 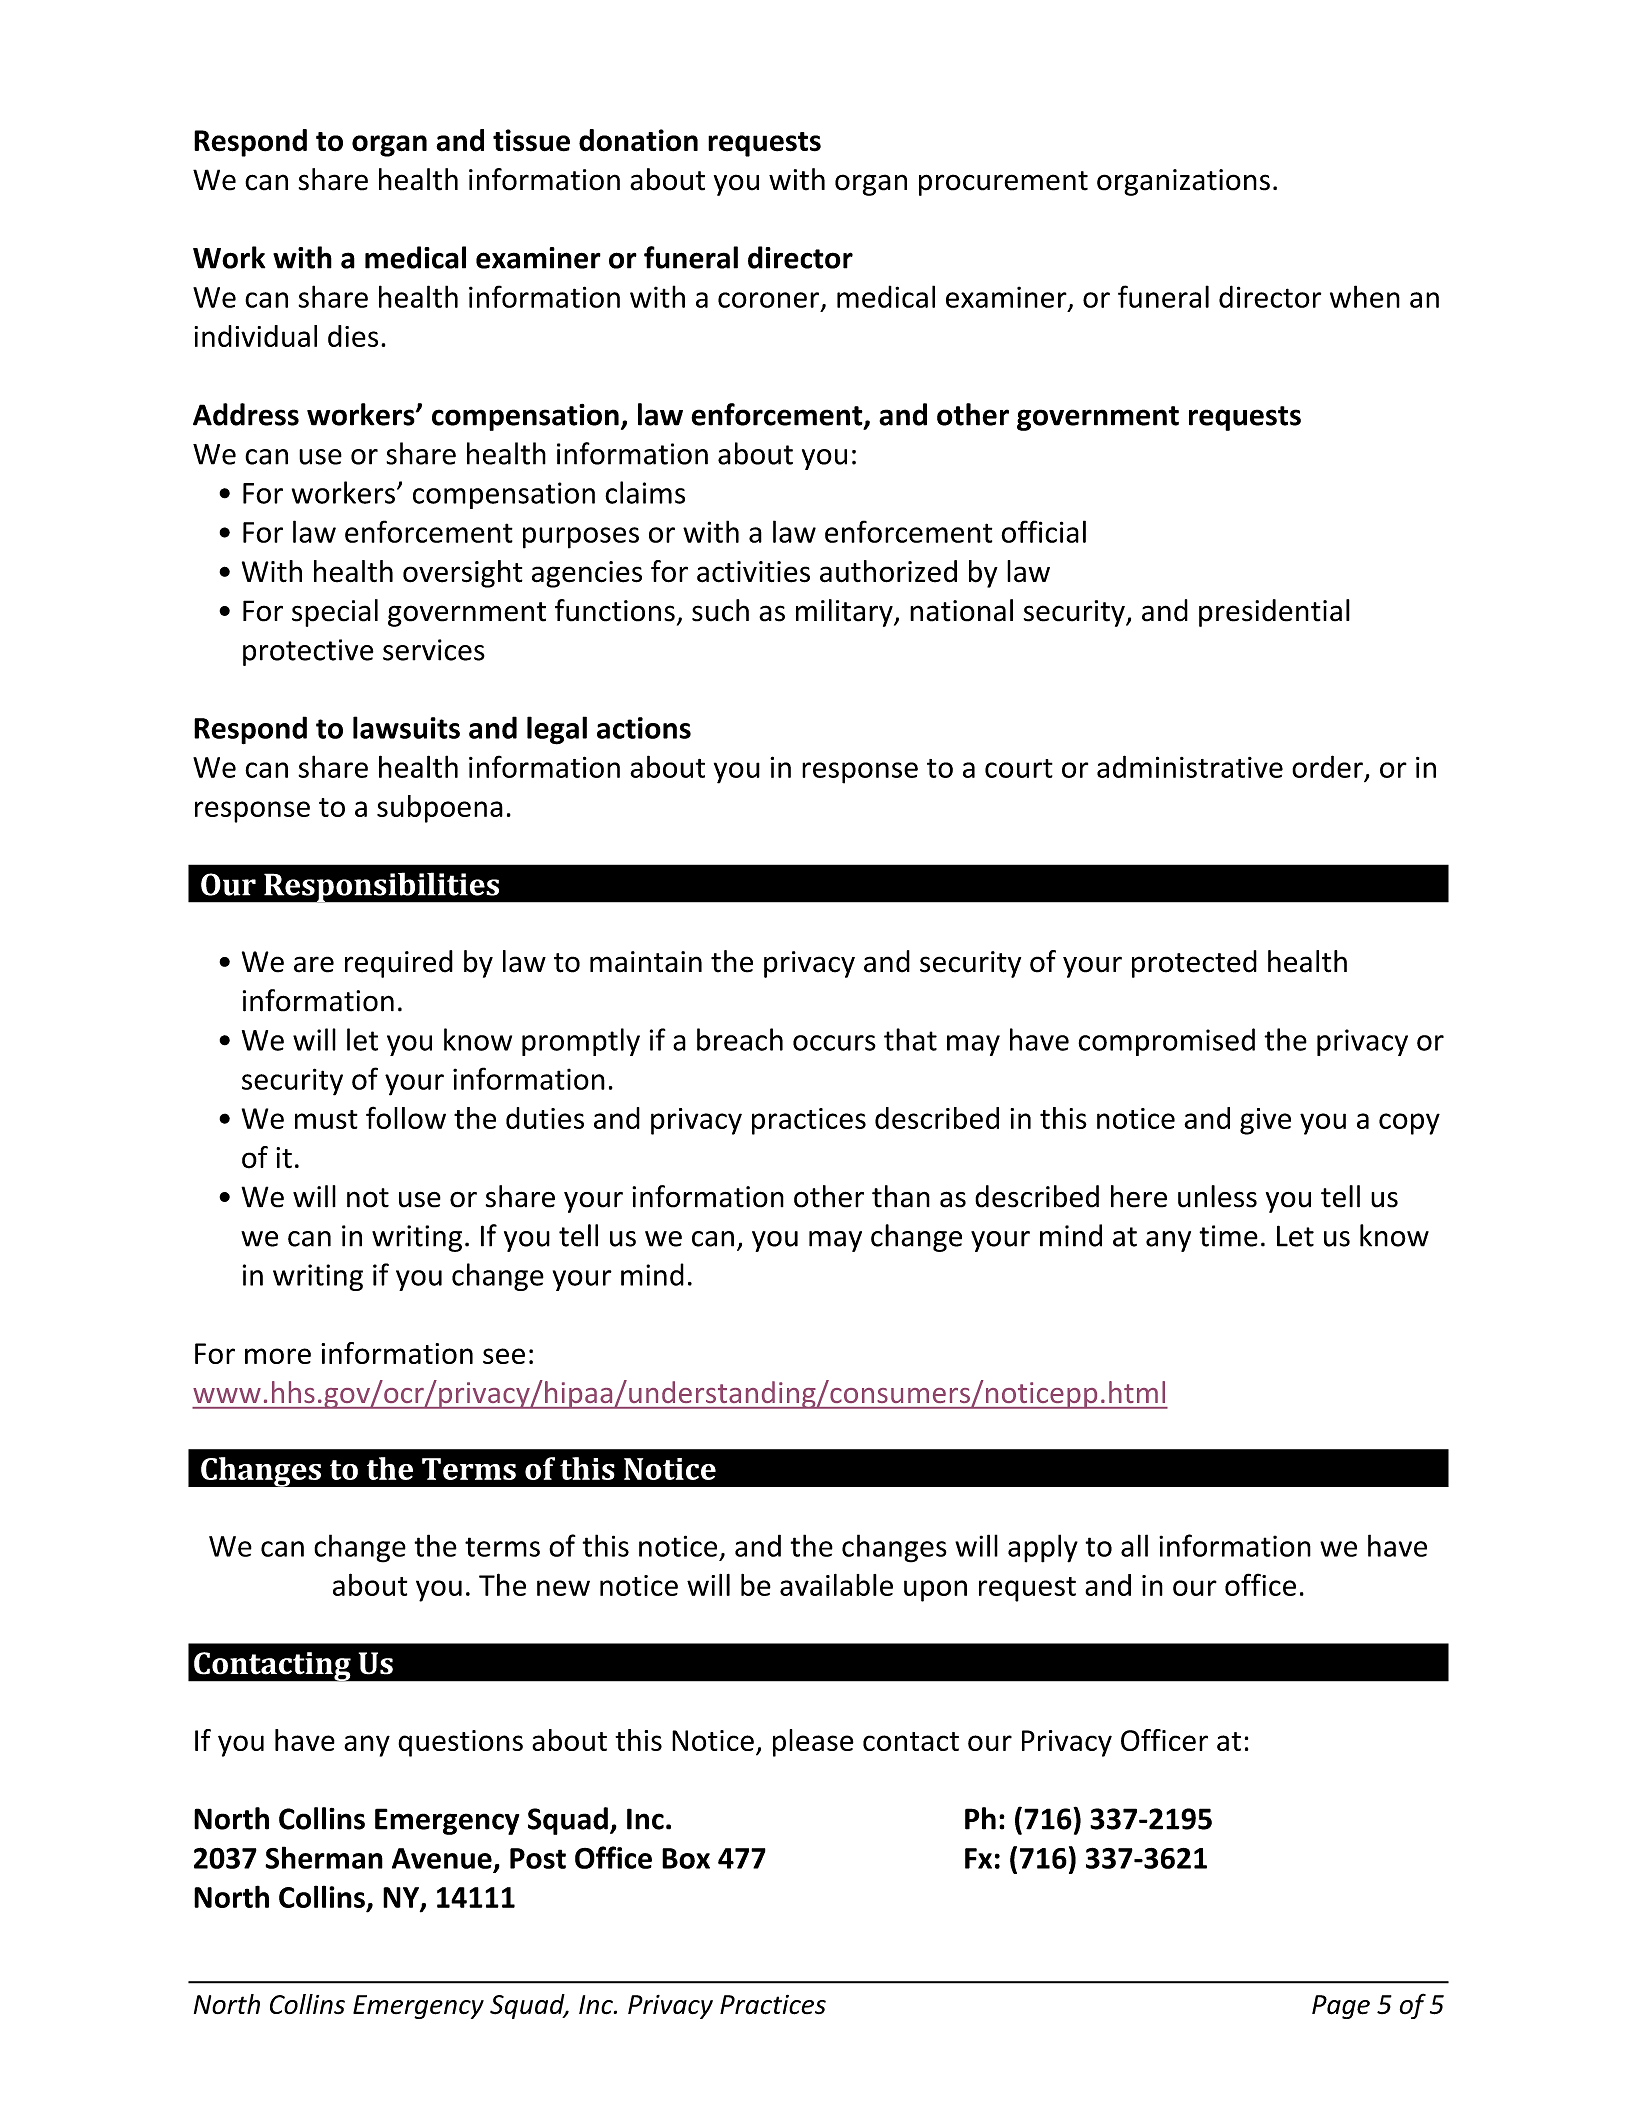 What do you see at coordinates (1327, 766) in the image?
I see `order` at bounding box center [1327, 766].
